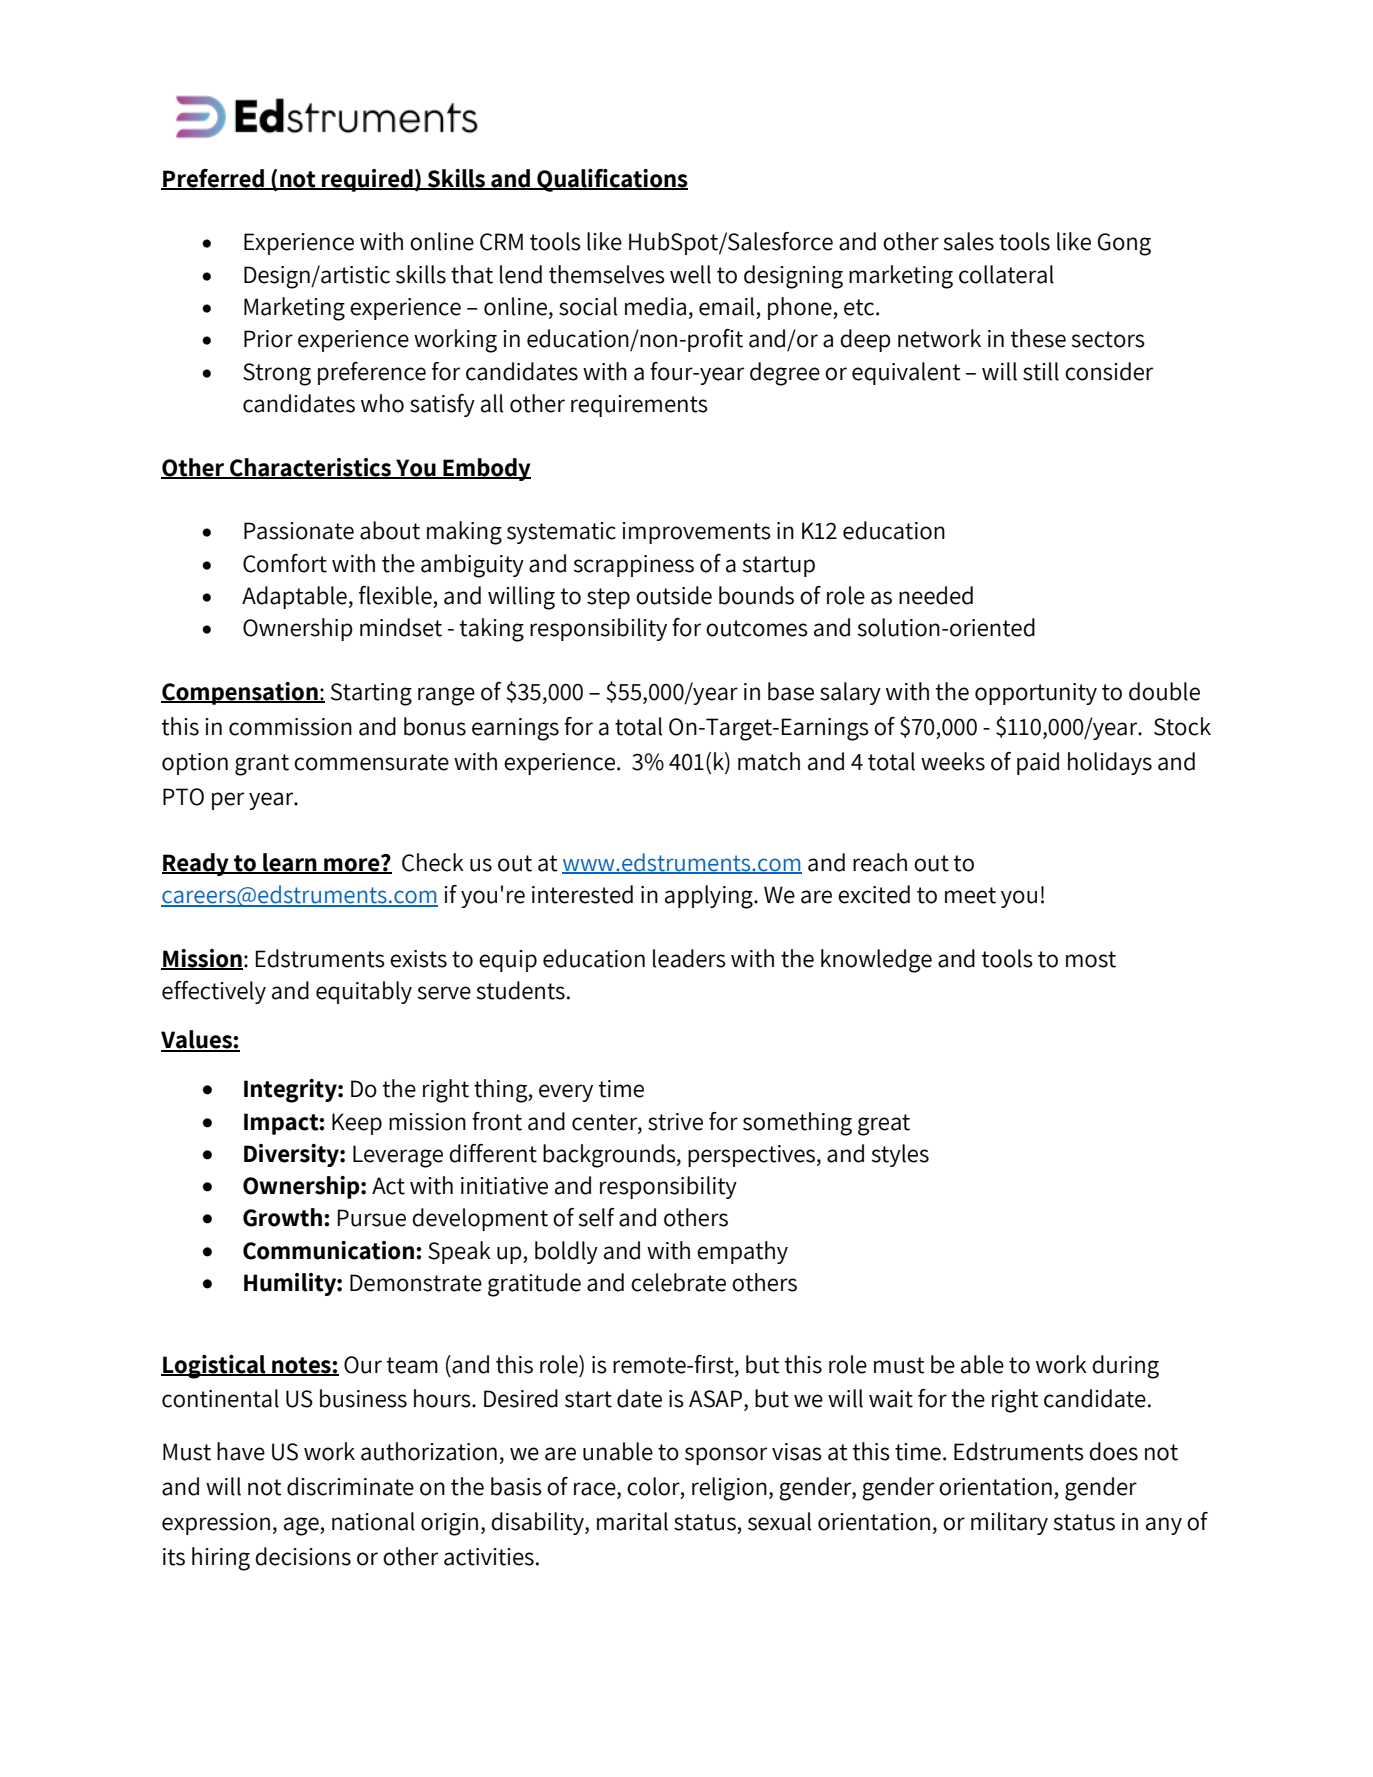 This page has width=1373, height=1777. What do you see at coordinates (303, 1556) in the page?
I see `decisions` at bounding box center [303, 1556].
